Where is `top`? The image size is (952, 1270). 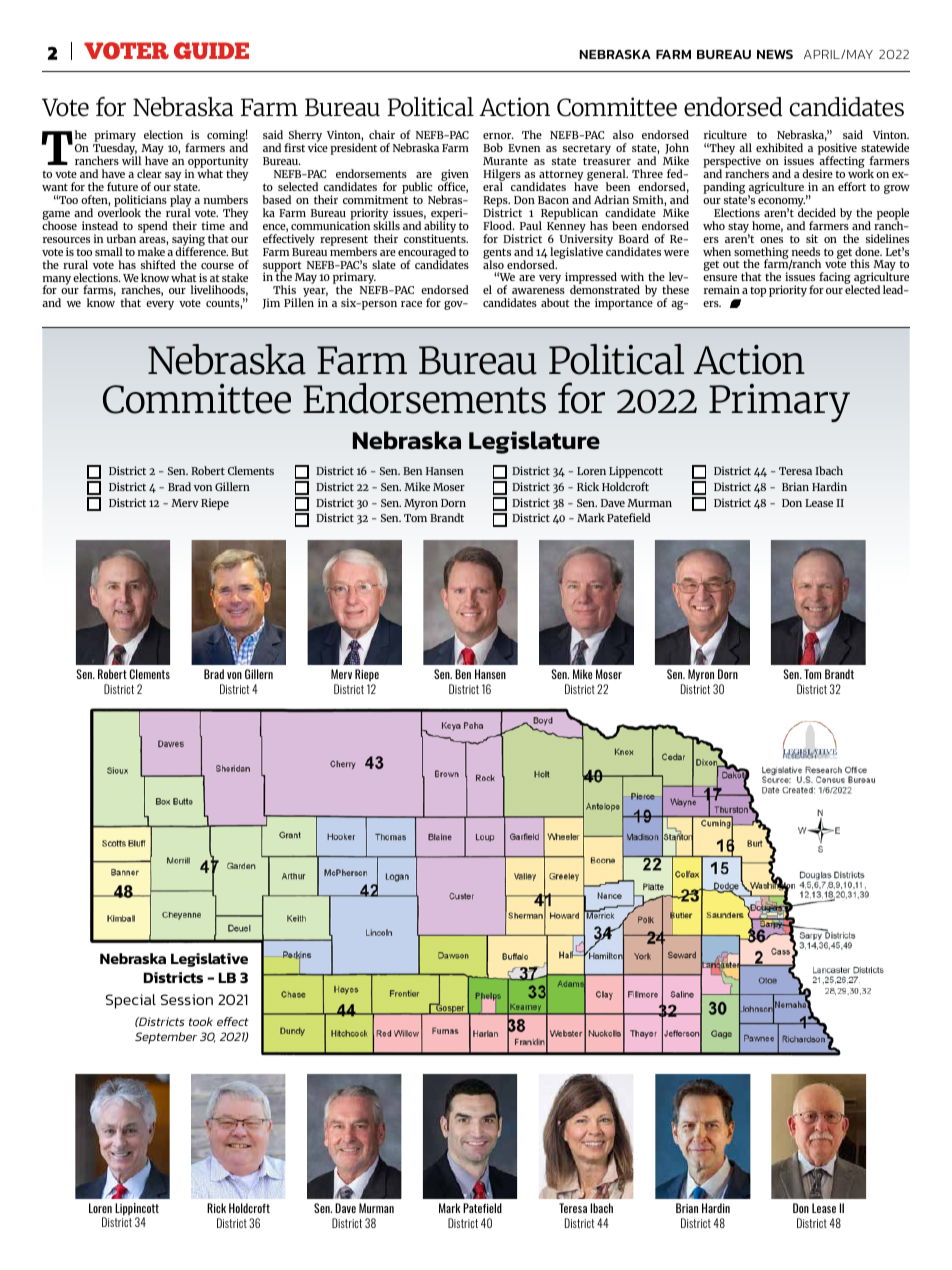 top is located at coordinates (758, 292).
